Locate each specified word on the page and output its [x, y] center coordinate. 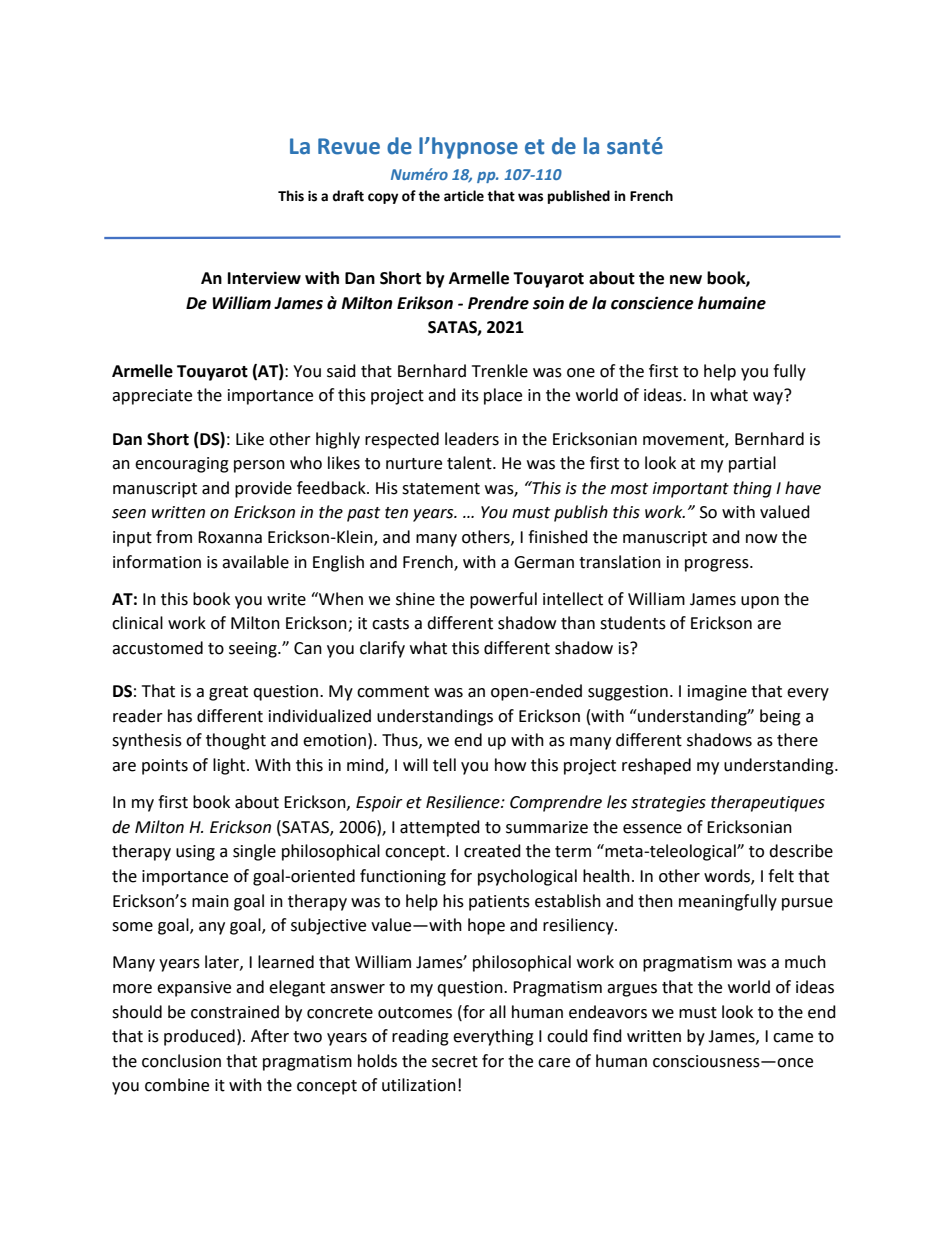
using [195, 853]
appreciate [152, 397]
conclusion [181, 1061]
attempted [440, 828]
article [464, 196]
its [470, 395]
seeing [254, 650]
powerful [503, 600]
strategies [668, 804]
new [686, 280]
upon [760, 602]
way [769, 397]
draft [348, 196]
